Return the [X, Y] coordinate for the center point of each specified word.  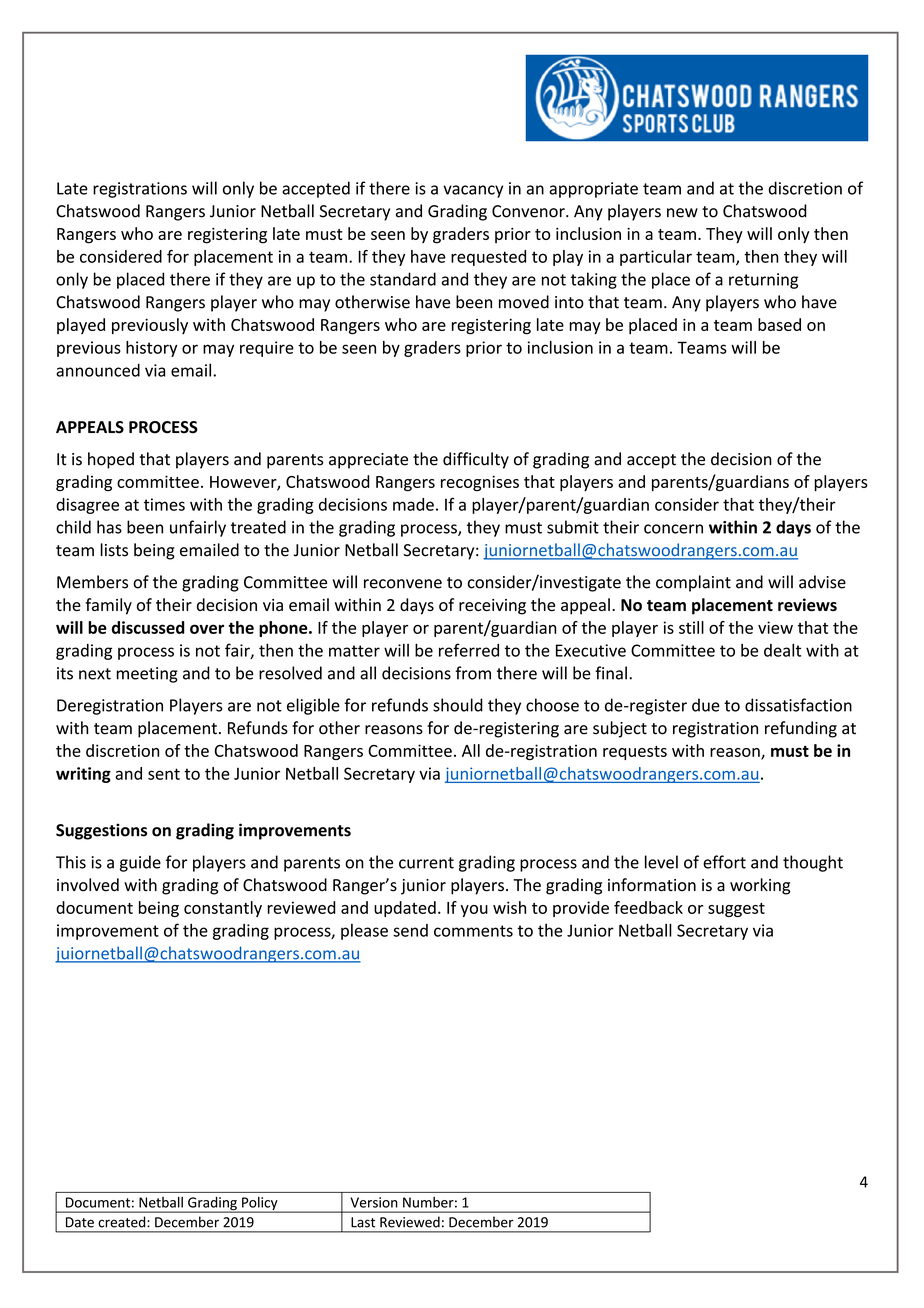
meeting [147, 675]
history [151, 349]
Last [363, 1222]
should [458, 705]
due [706, 705]
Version [374, 1202]
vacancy [473, 191]
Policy [260, 1205]
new [682, 213]
